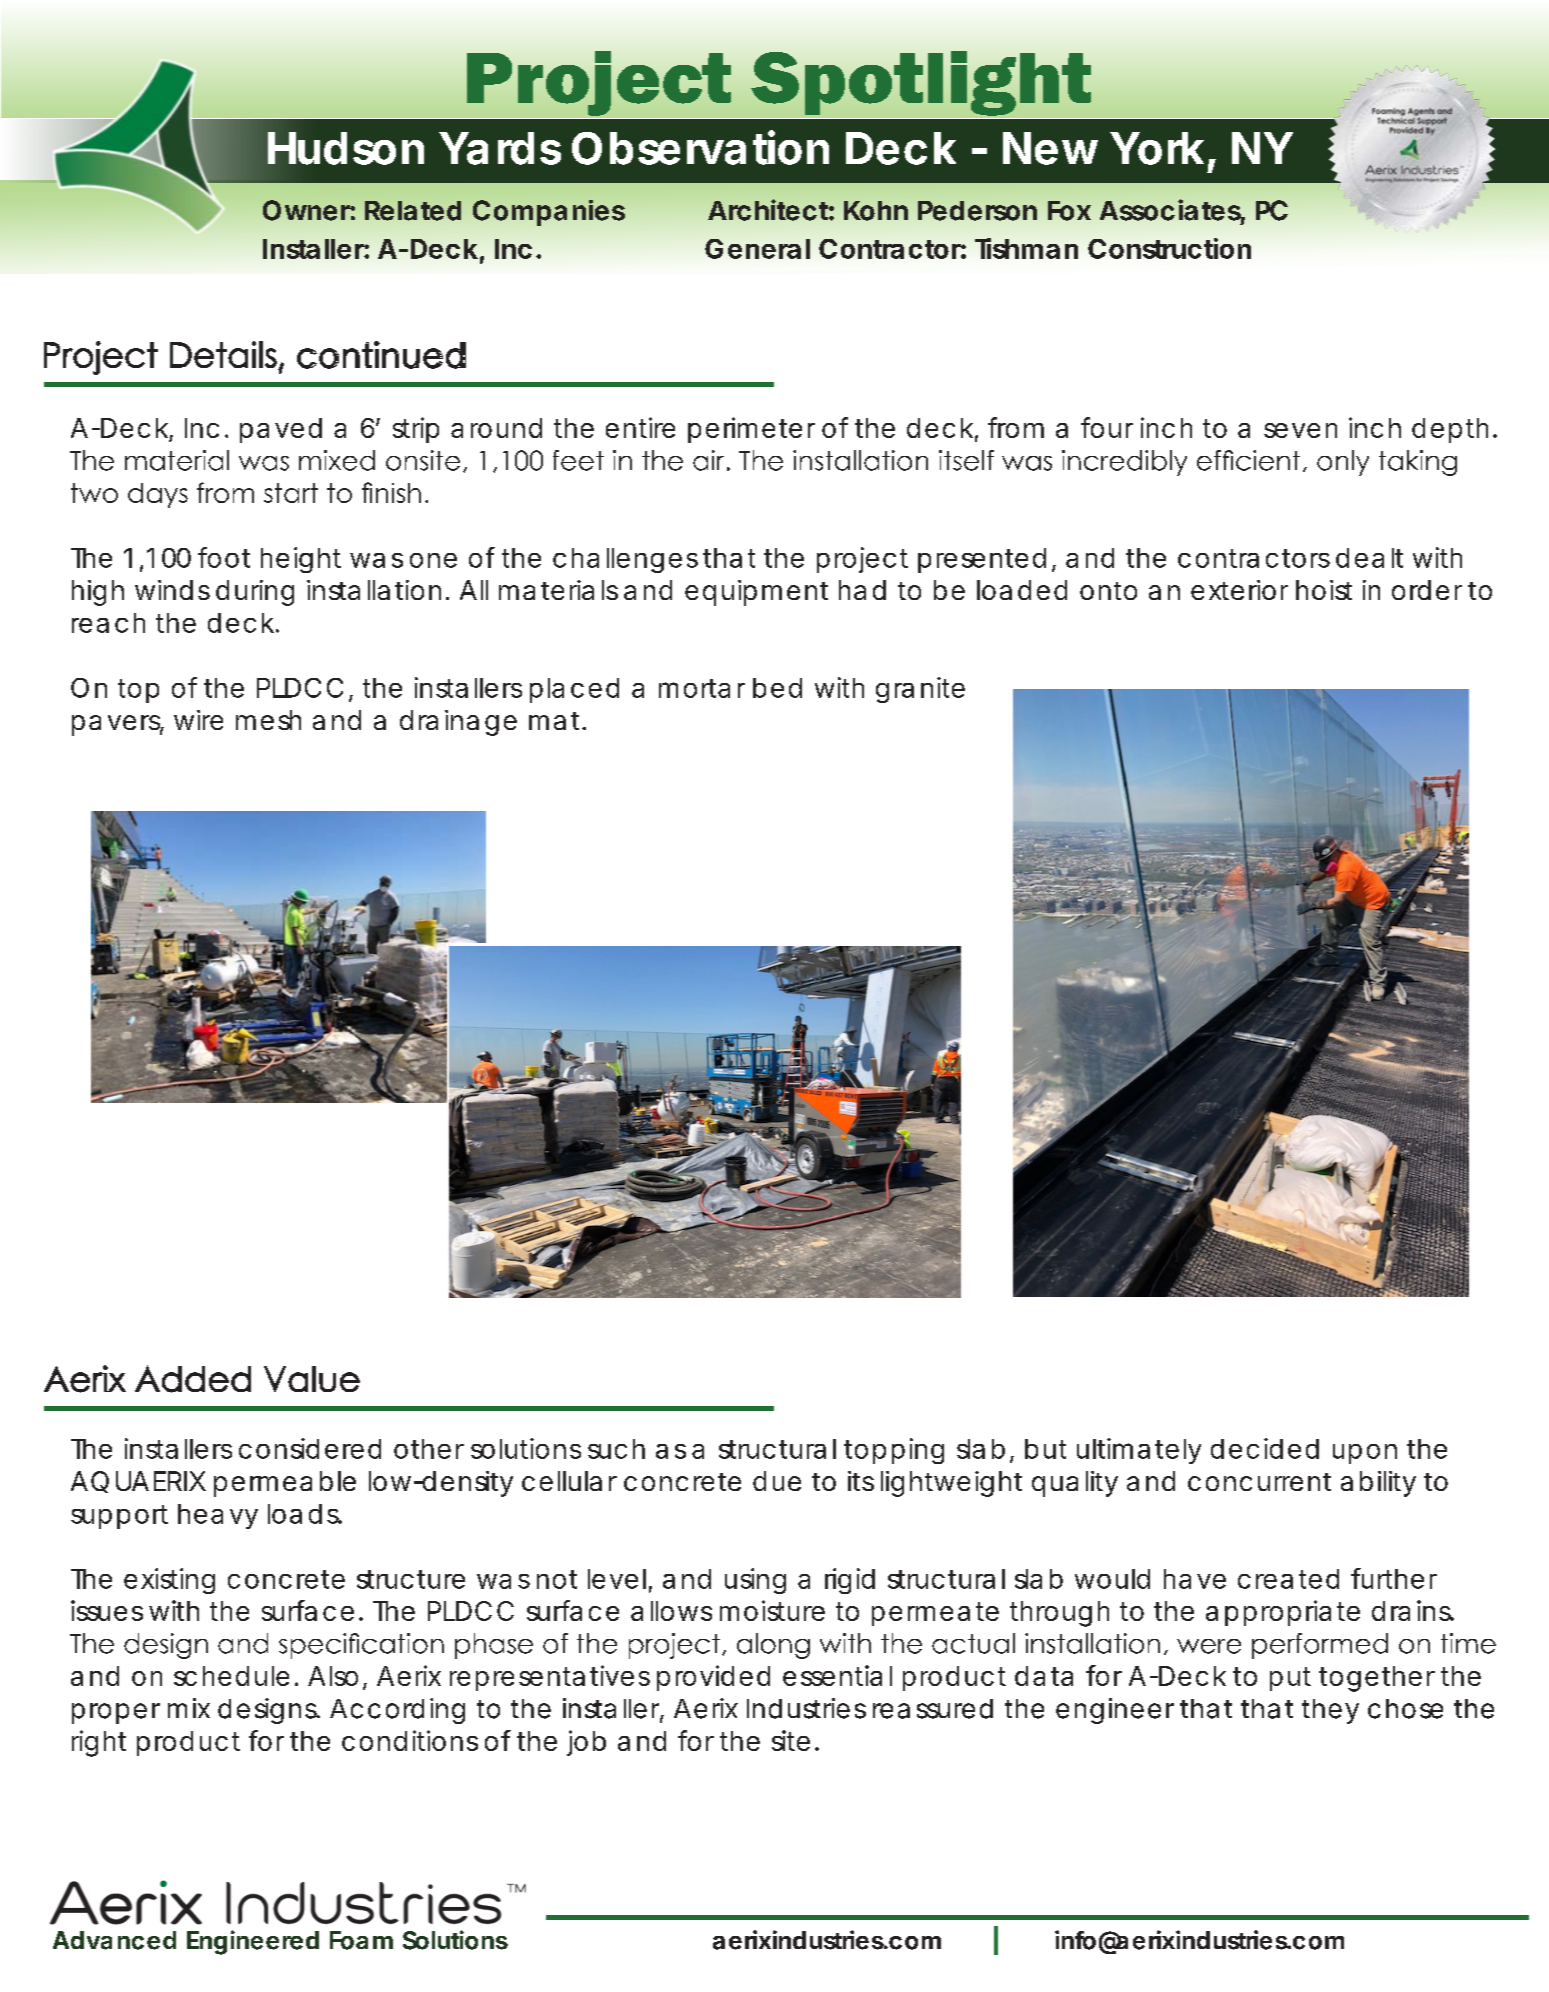 This screenshot has height=1992, width=1549. What do you see at coordinates (346, 148) in the screenshot?
I see `Hudson` at bounding box center [346, 148].
